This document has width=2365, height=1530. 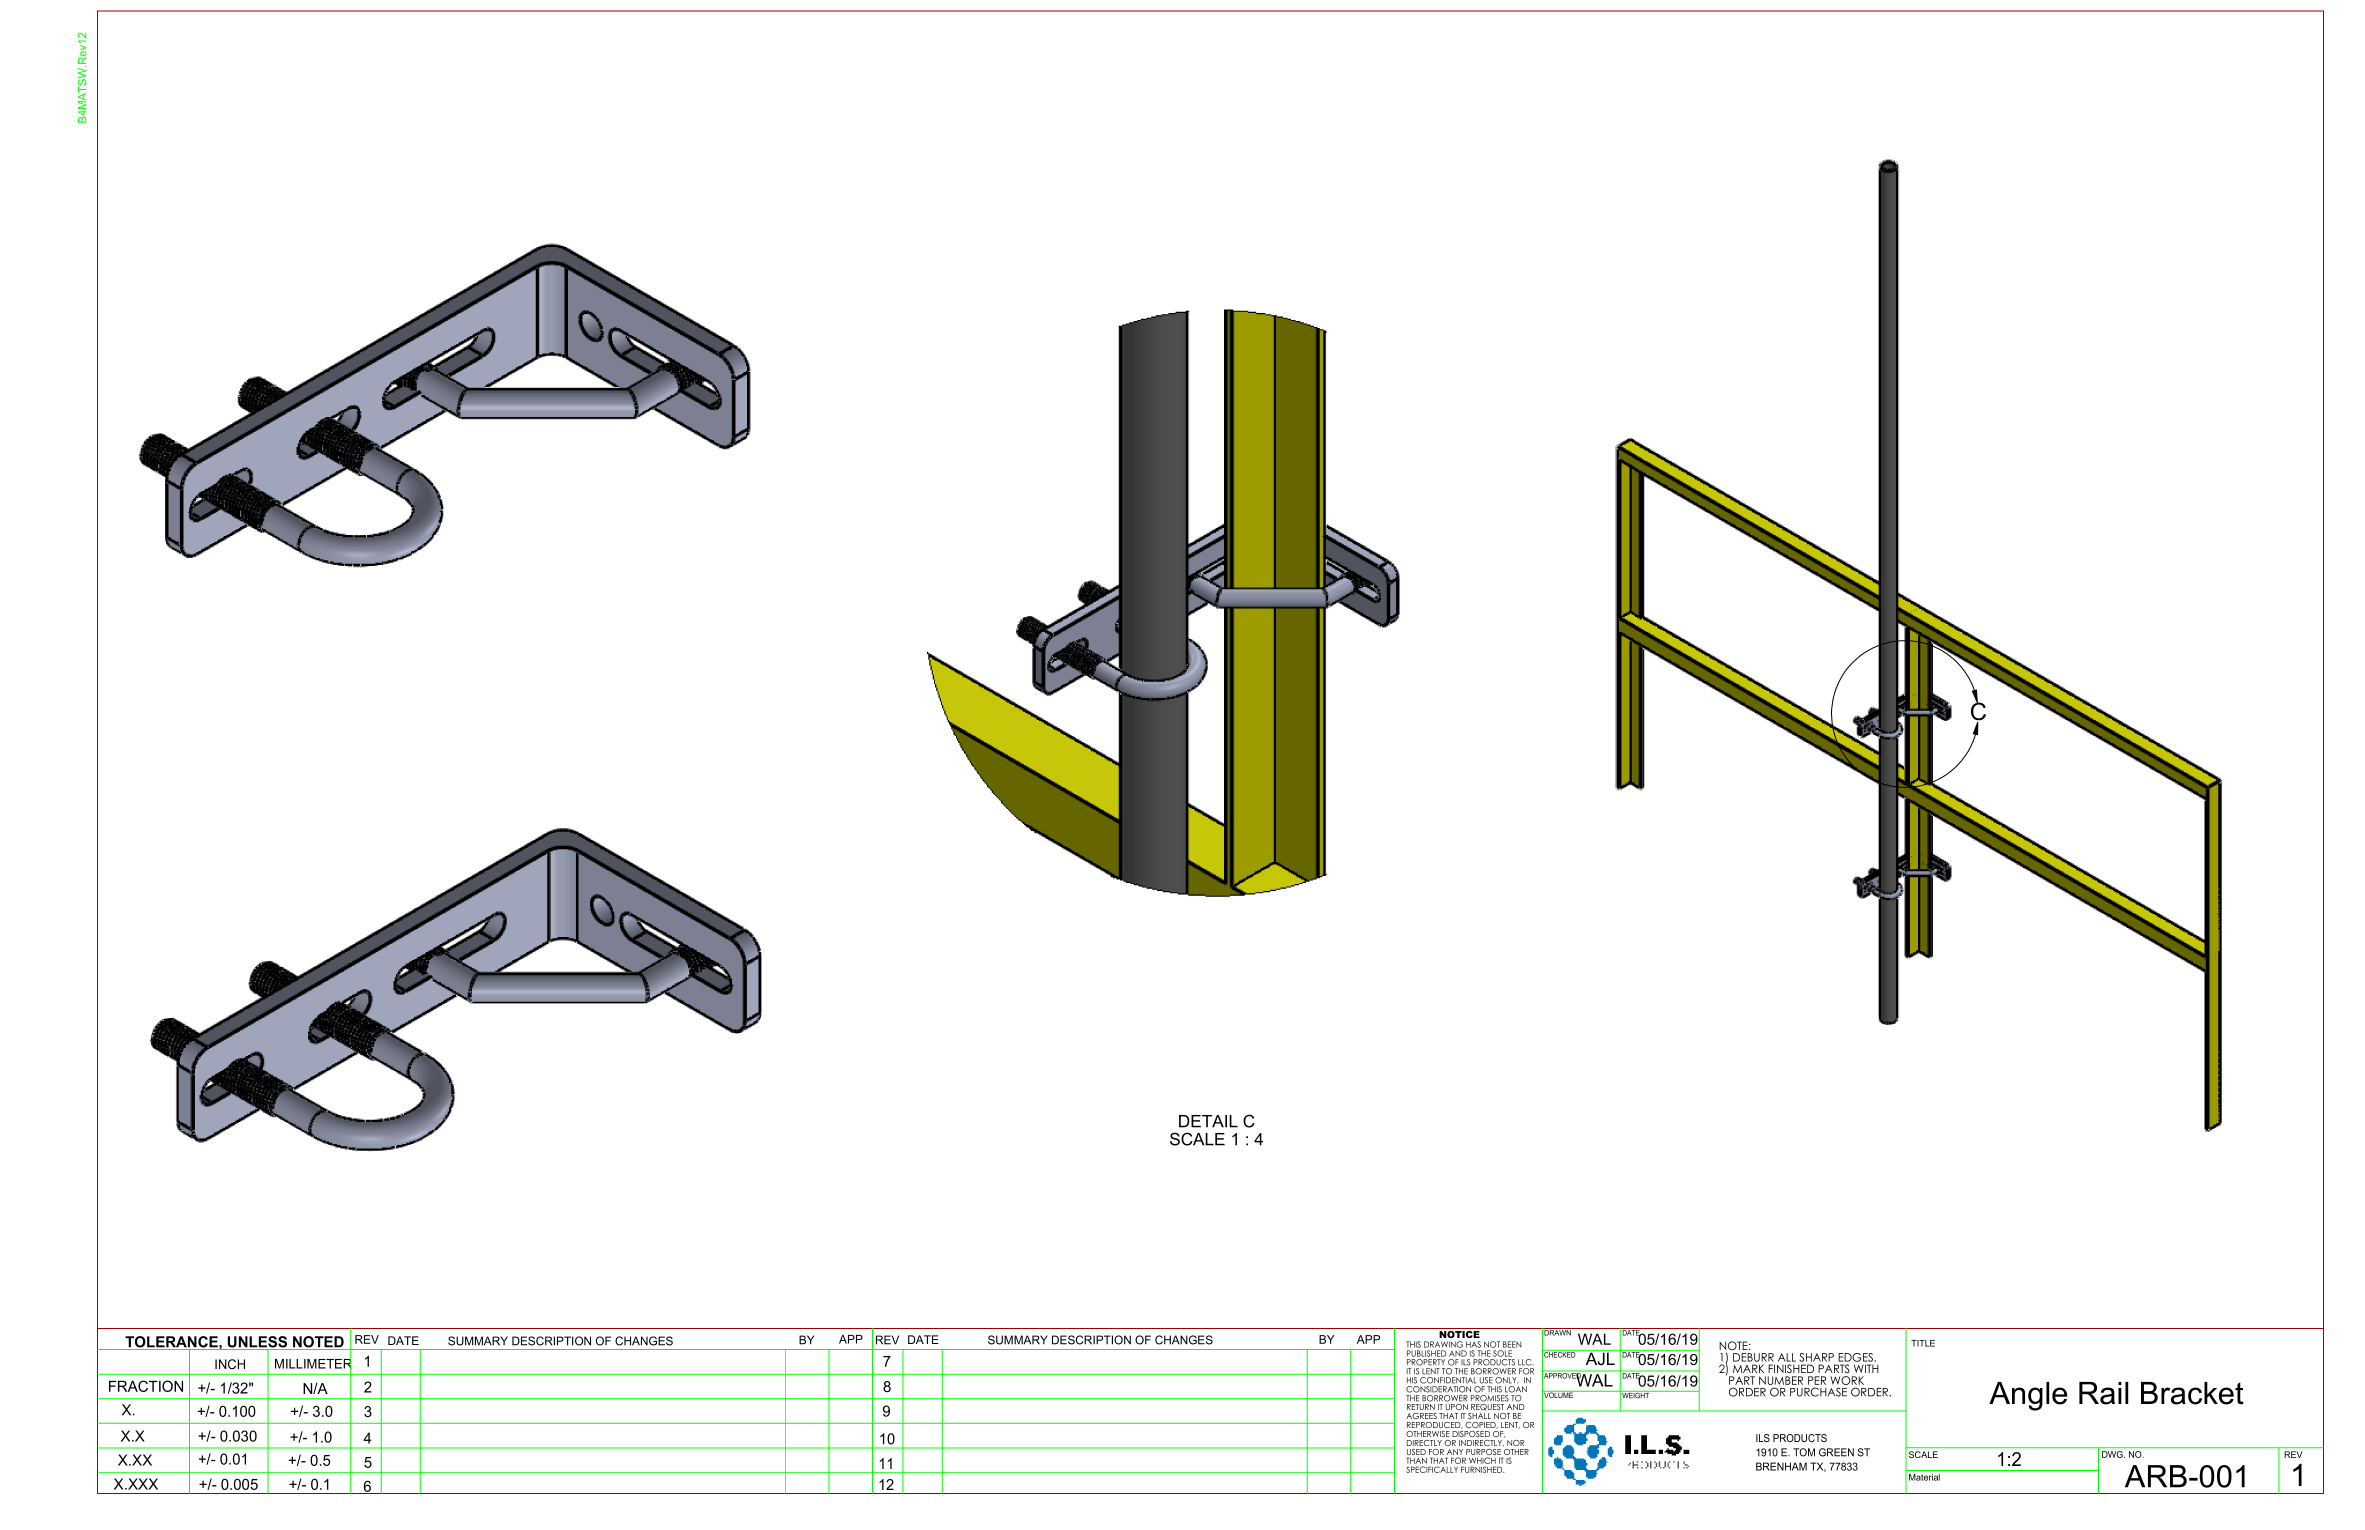 What do you see at coordinates (1818, 1392) in the document?
I see `PURCHASE` at bounding box center [1818, 1392].
